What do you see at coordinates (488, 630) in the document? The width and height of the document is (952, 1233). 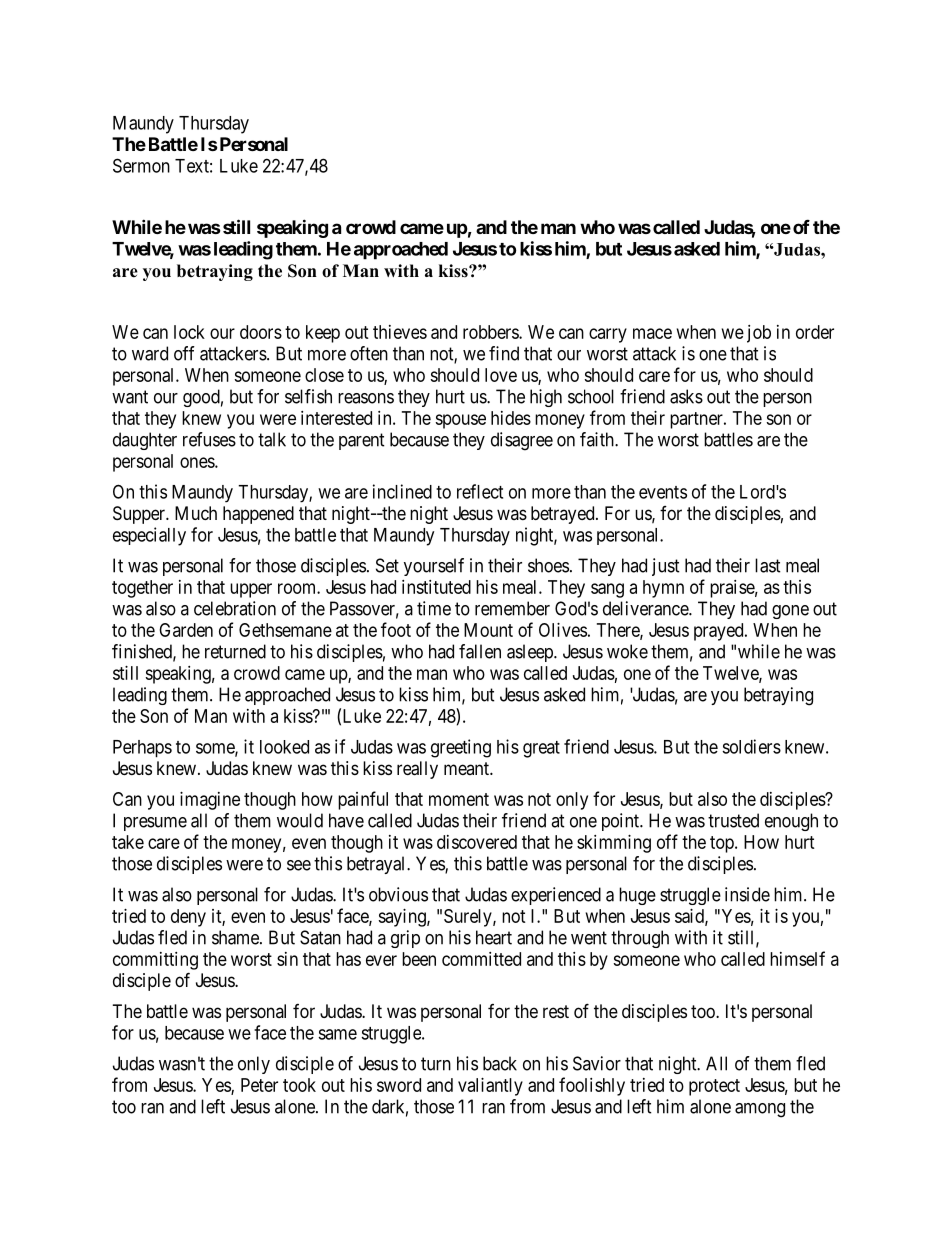 I see `Mount` at bounding box center [488, 630].
